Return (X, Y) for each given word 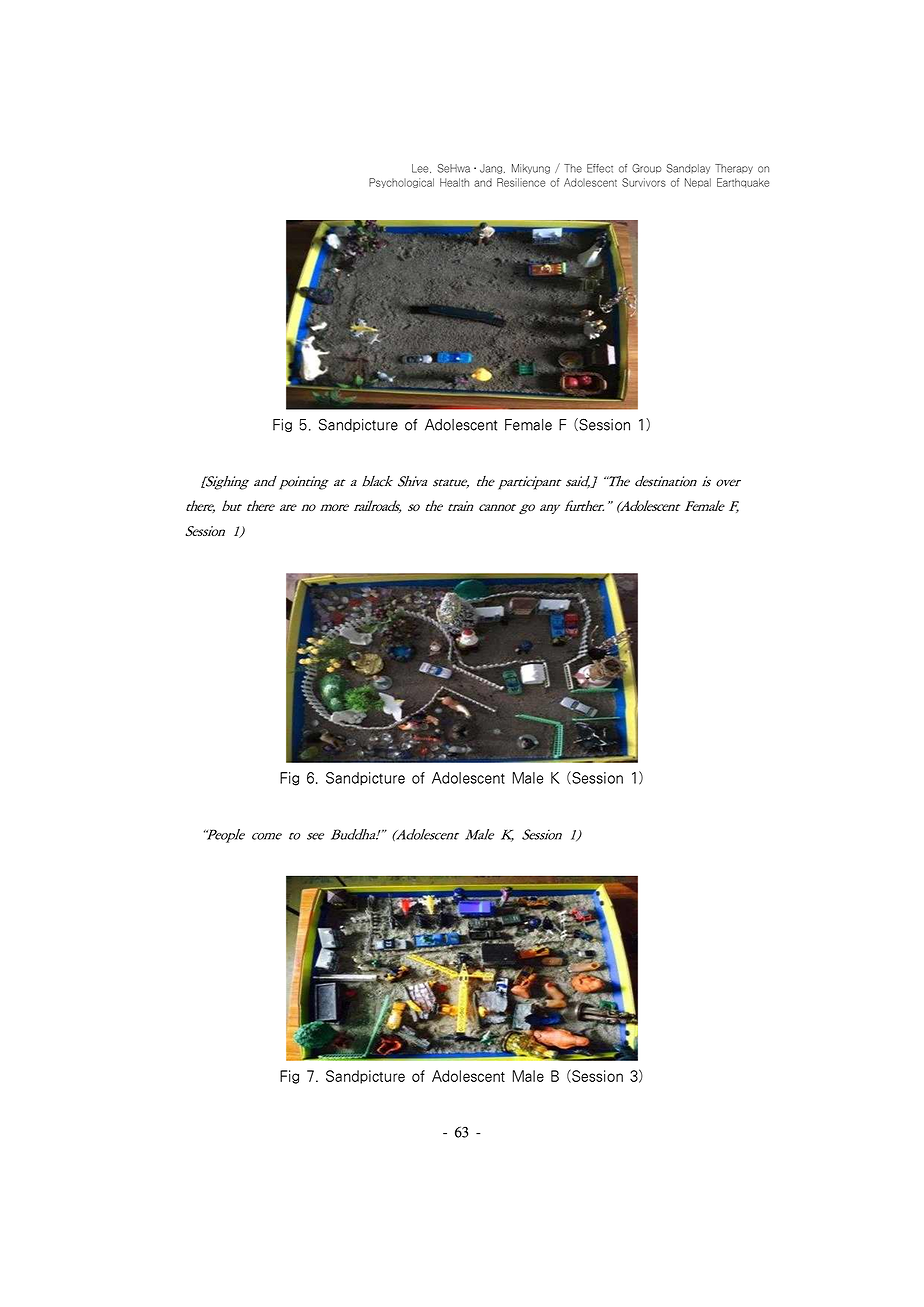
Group (646, 169)
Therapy (734, 169)
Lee (421, 168)
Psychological (407, 183)
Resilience (523, 180)
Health (454, 182)
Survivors (644, 180)
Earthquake (743, 180)
